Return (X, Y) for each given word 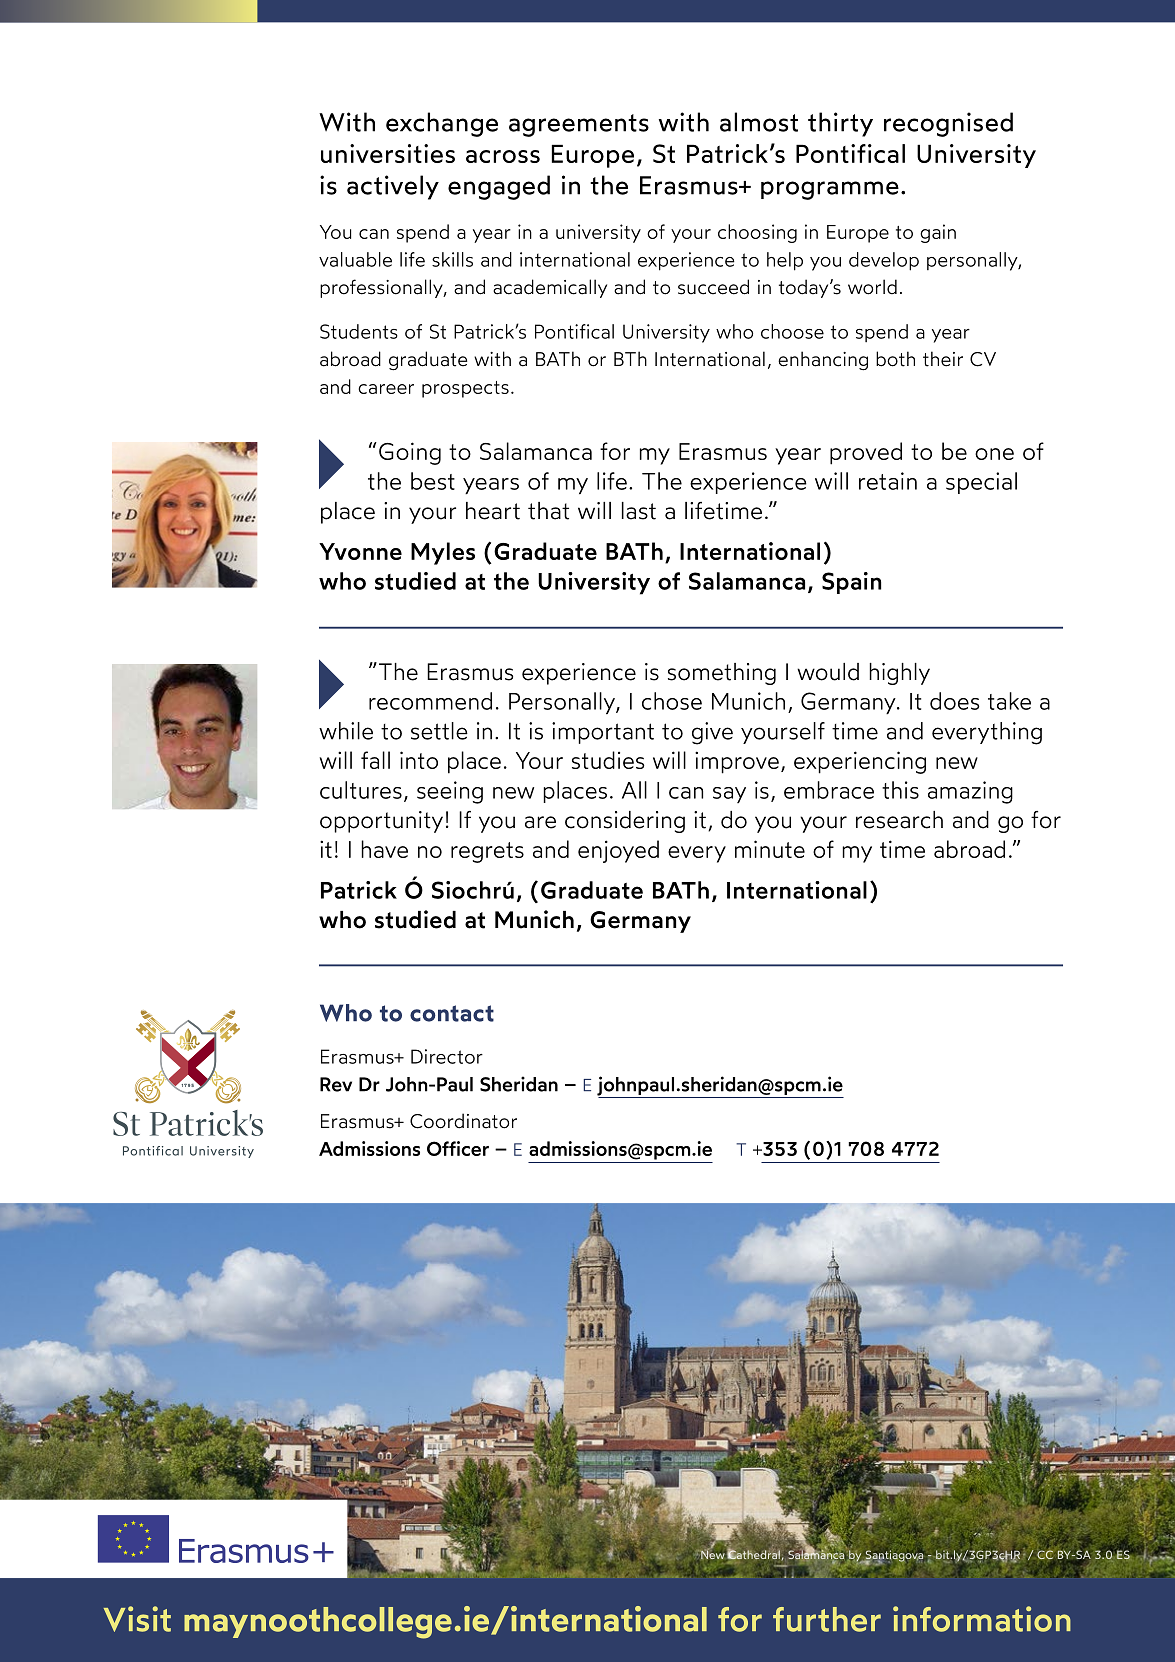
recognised (948, 124)
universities (388, 153)
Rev (336, 1084)
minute (770, 849)
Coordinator (463, 1121)
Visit (137, 1619)
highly (899, 674)
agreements (579, 125)
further (827, 1619)
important (603, 733)
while (346, 731)
